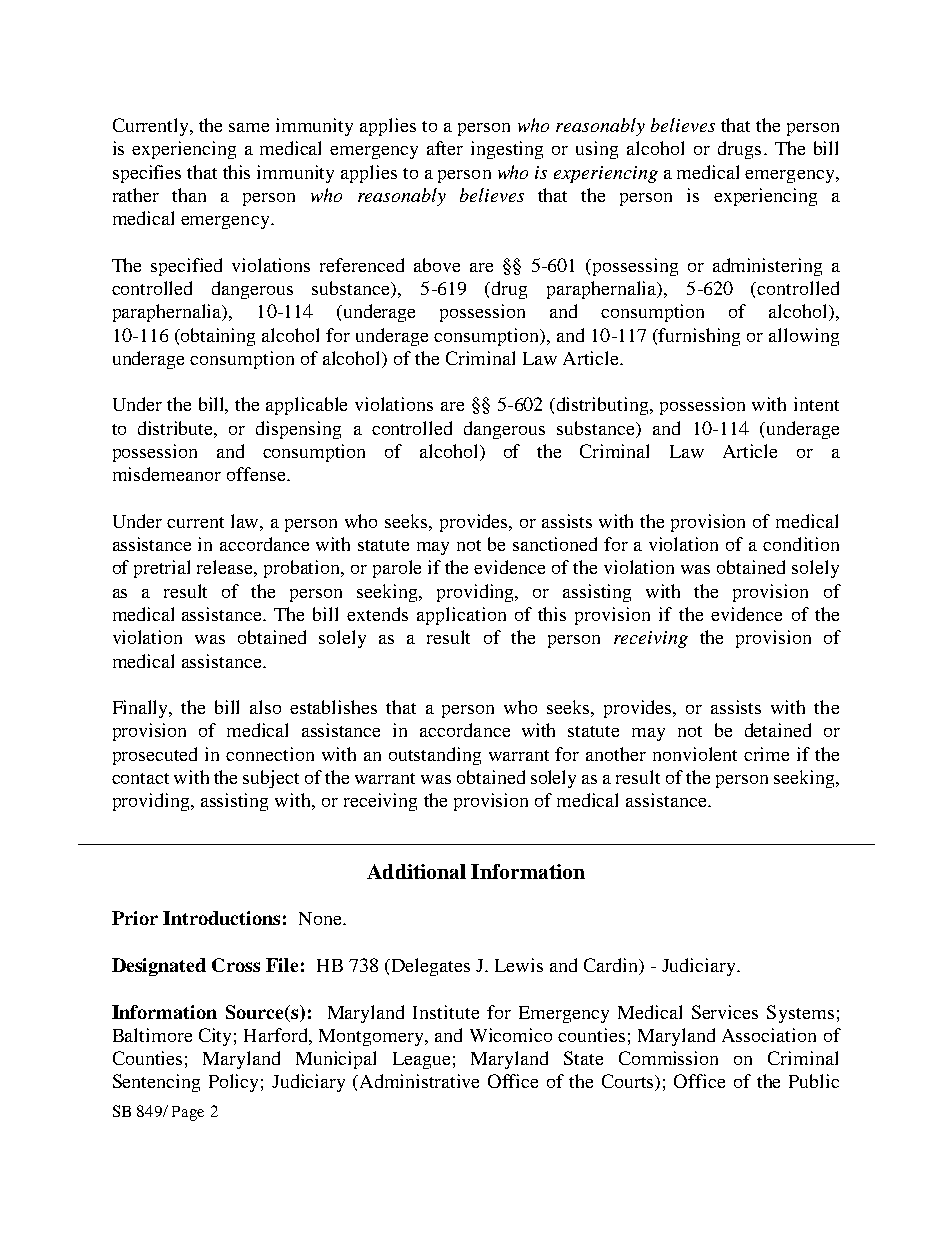 This screenshot has width=952, height=1233. I want to click on condition, so click(801, 544).
